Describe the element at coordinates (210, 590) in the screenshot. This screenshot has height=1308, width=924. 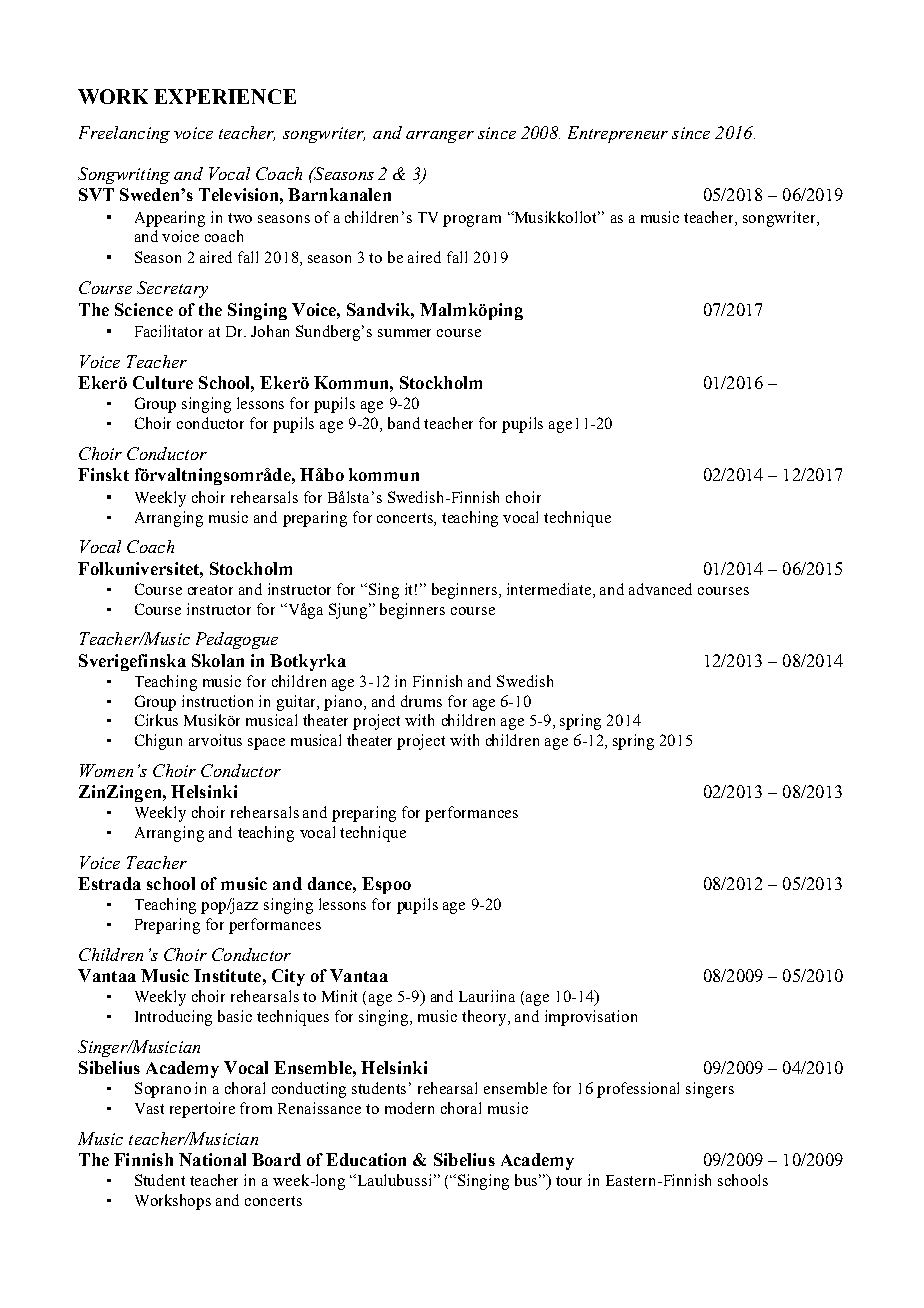
I see `creator` at that location.
